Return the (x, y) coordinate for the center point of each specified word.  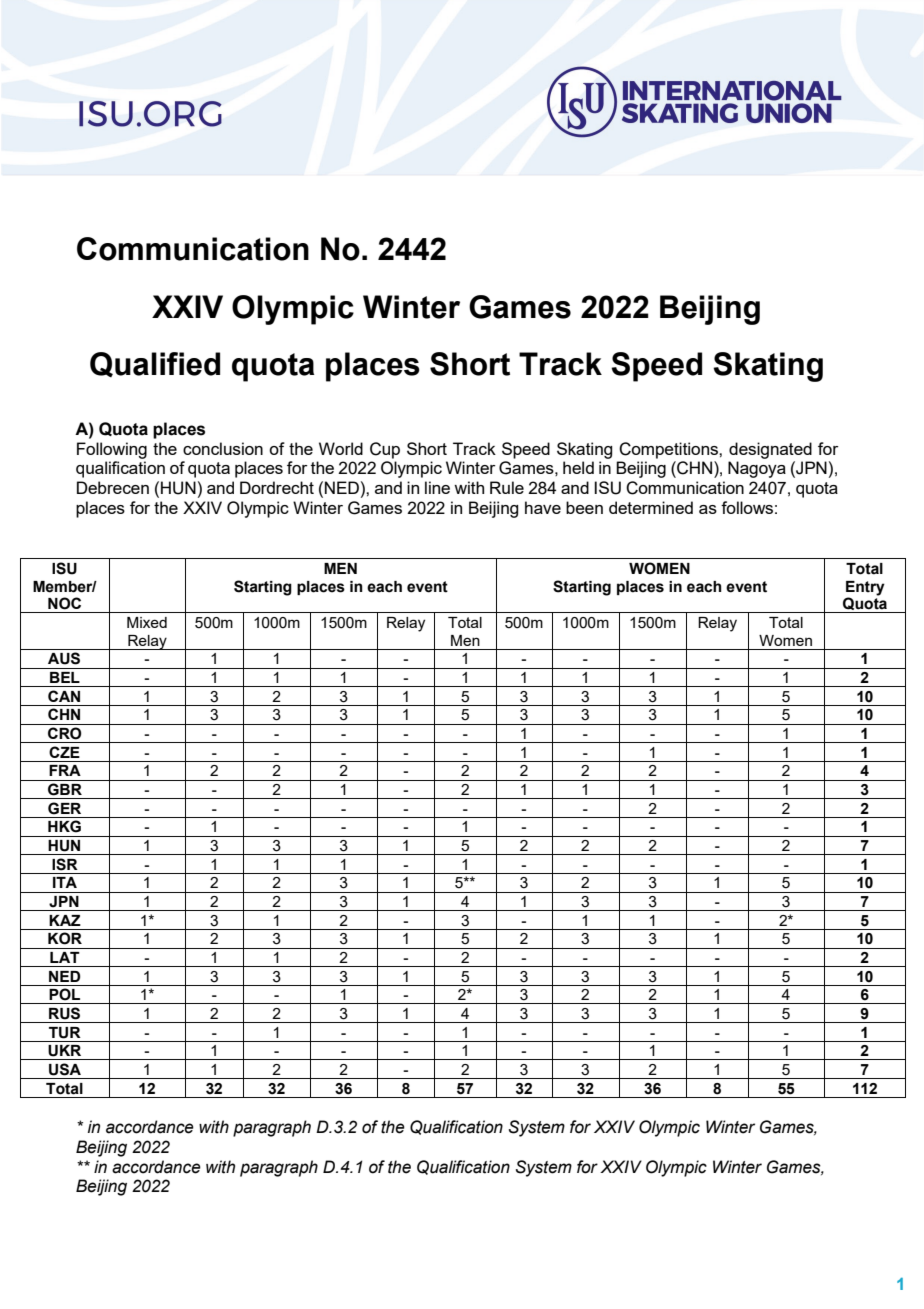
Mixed (147, 622)
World (341, 448)
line (437, 487)
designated (770, 450)
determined (651, 507)
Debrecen (113, 487)
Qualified (155, 364)
